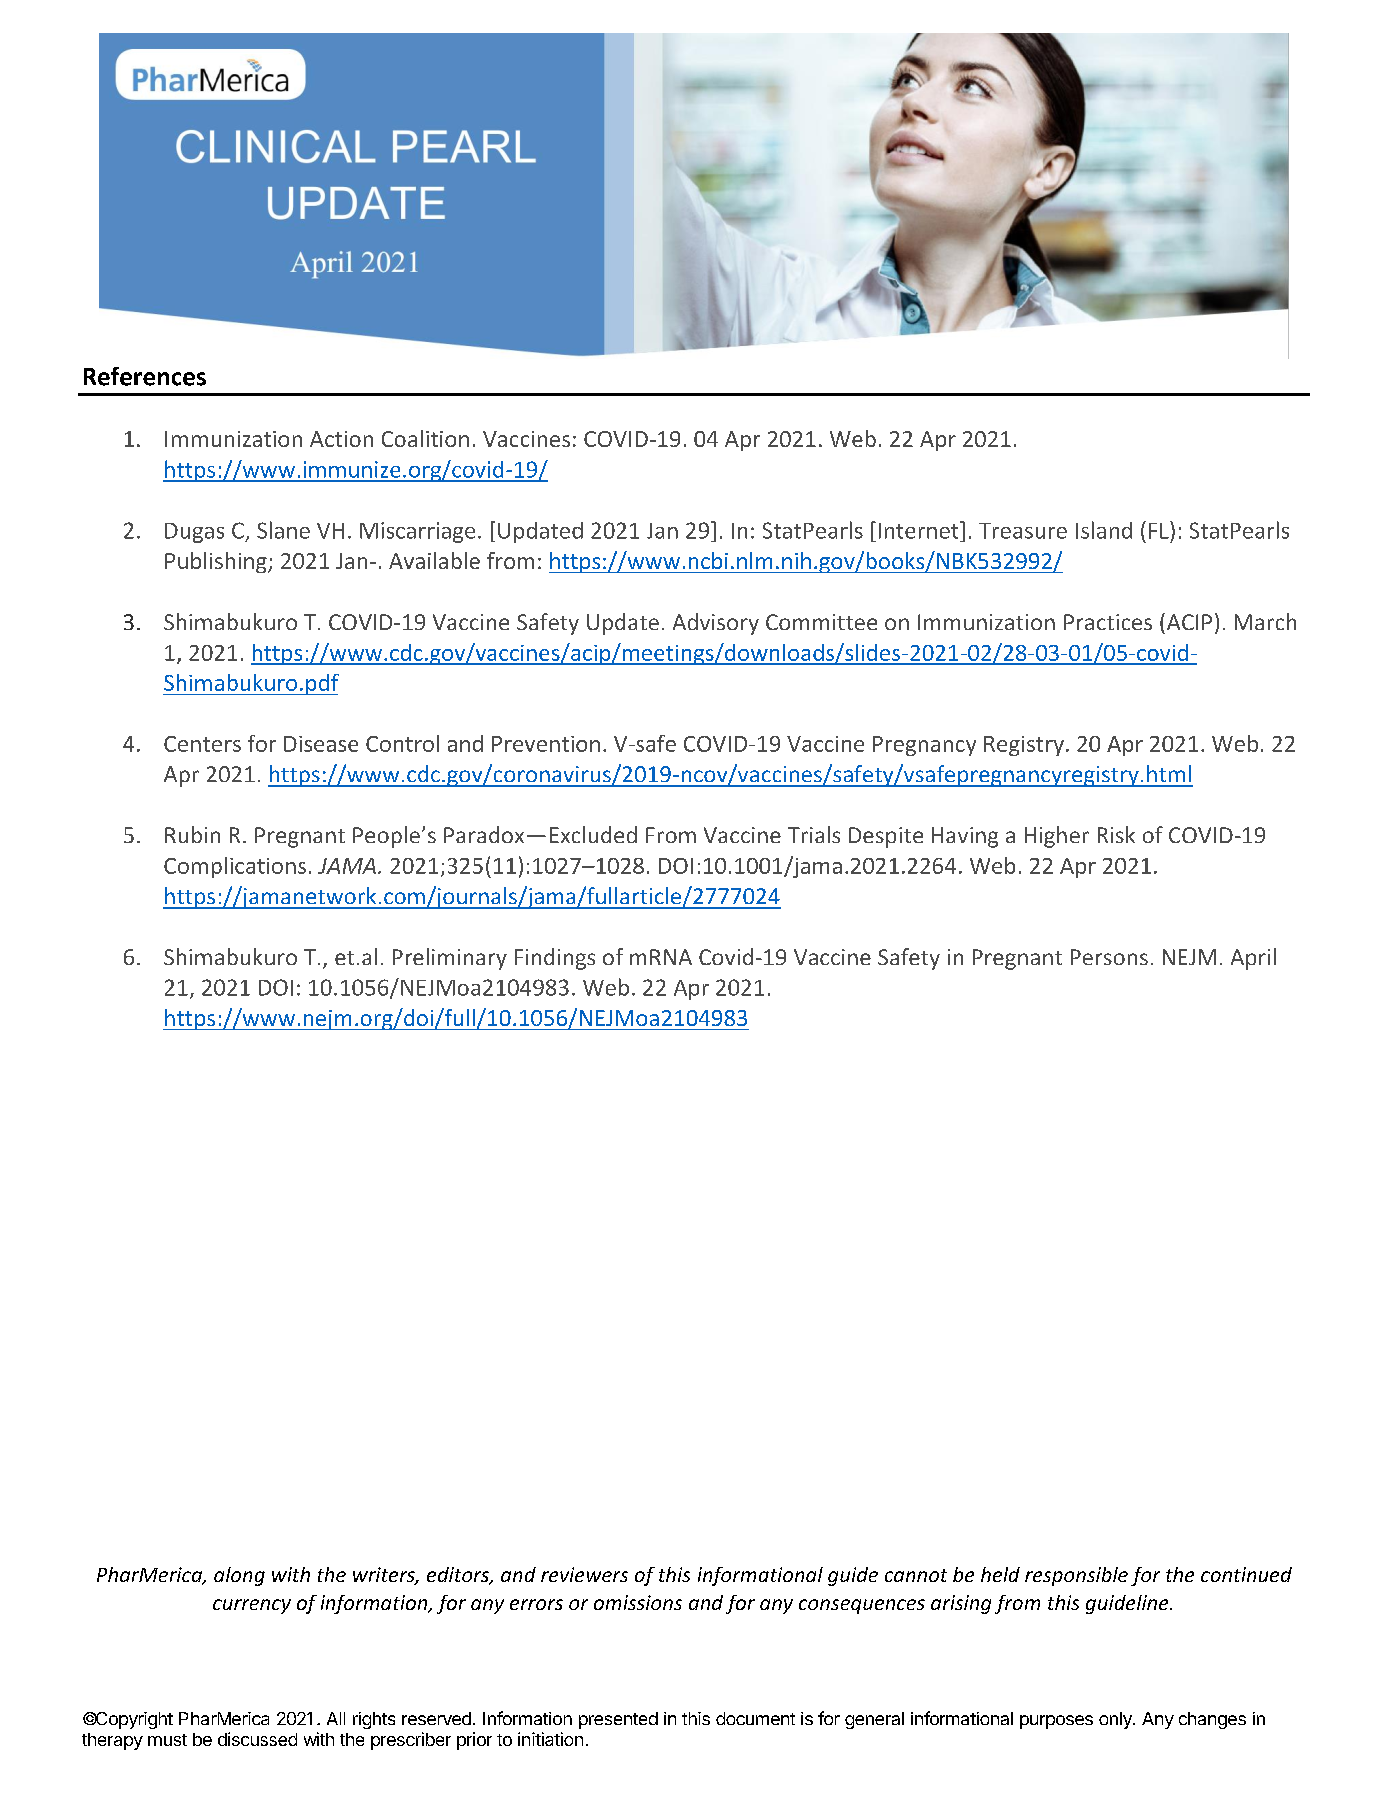 The image size is (1388, 1797). I want to click on Risk, so click(1116, 834).
